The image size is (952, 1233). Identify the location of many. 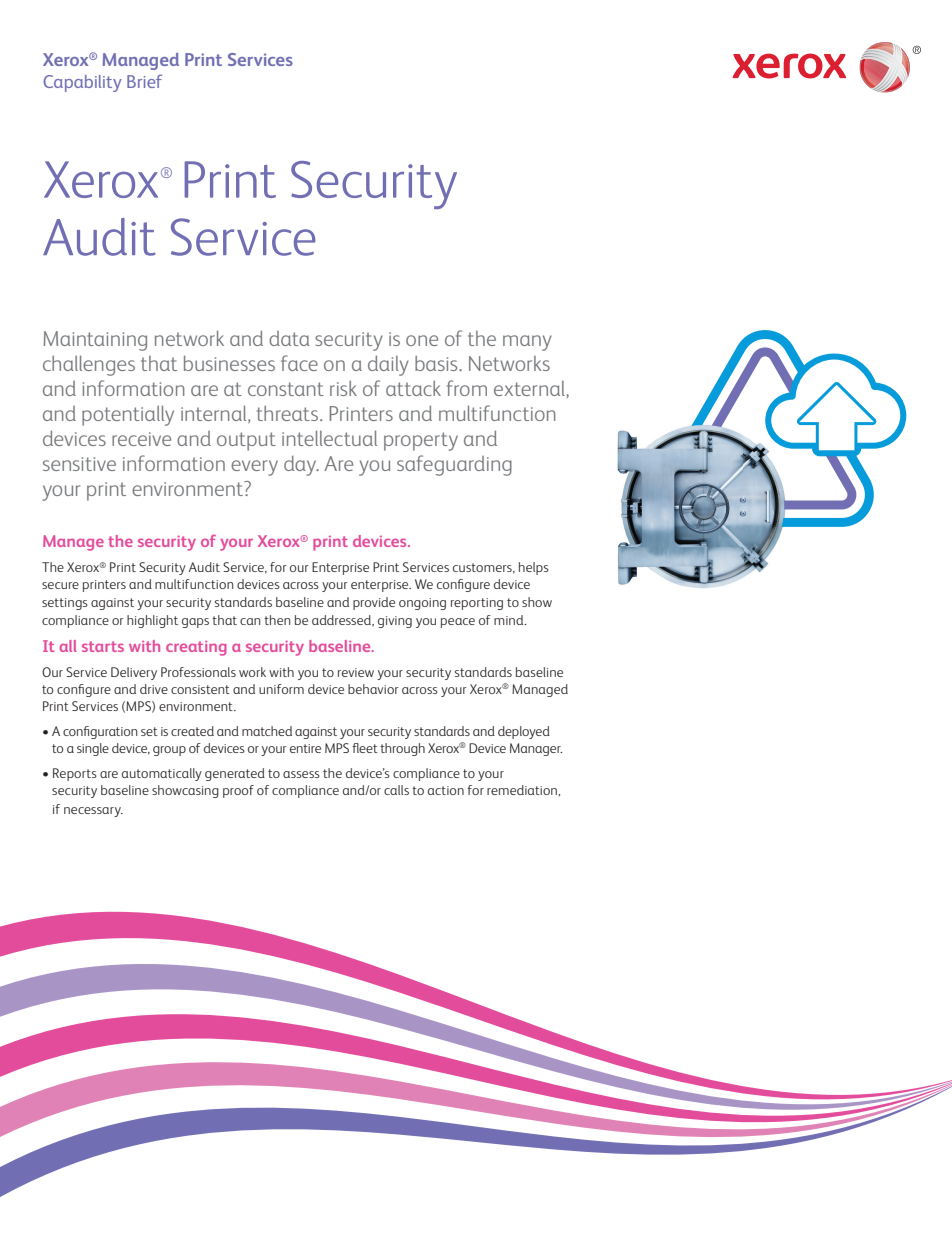
(527, 343).
